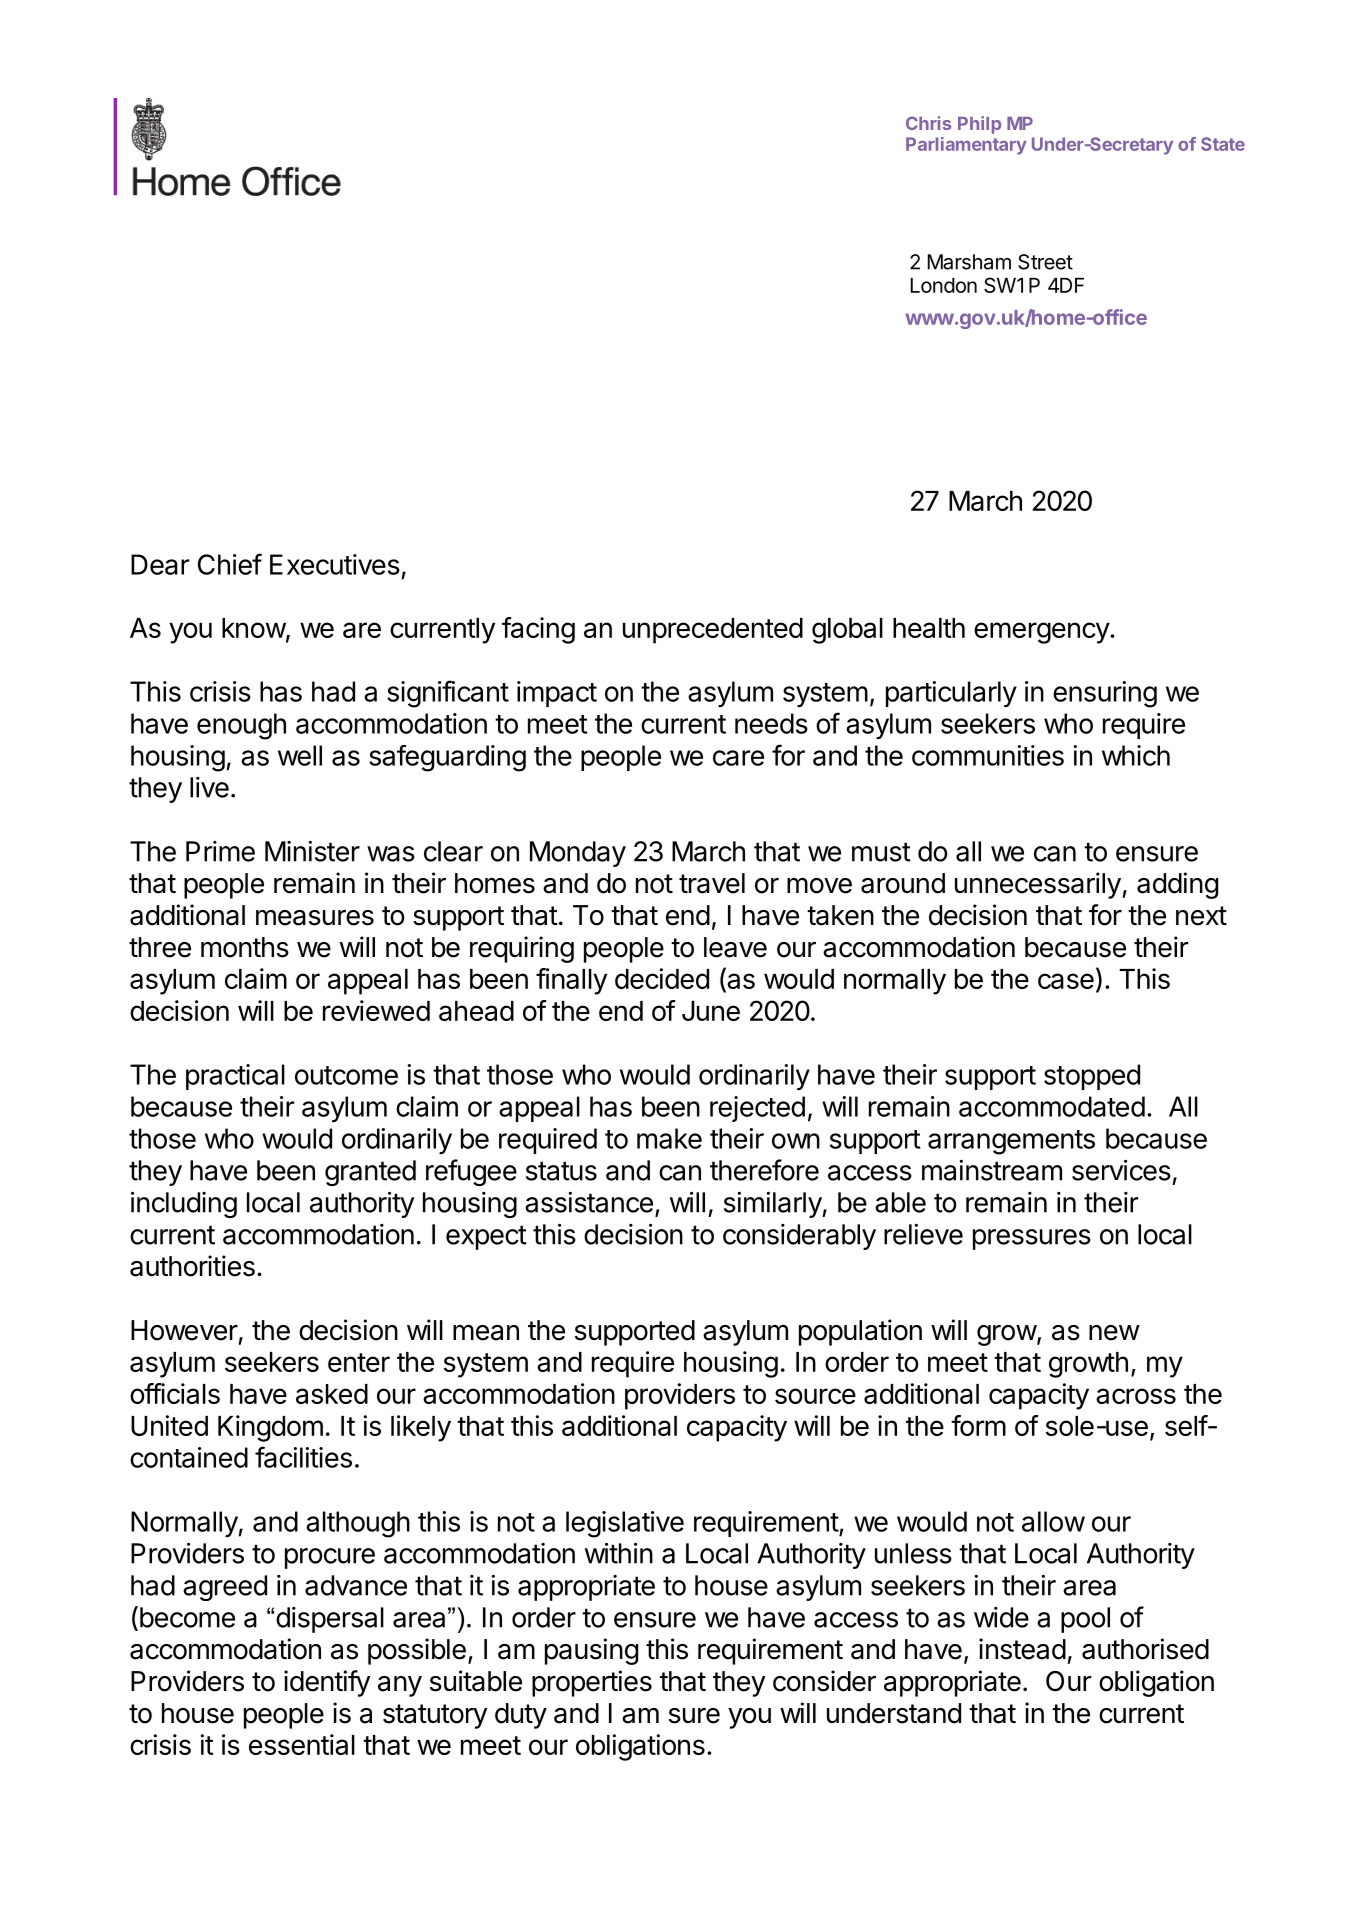 The image size is (1357, 1919). I want to click on Executives, so click(335, 564).
